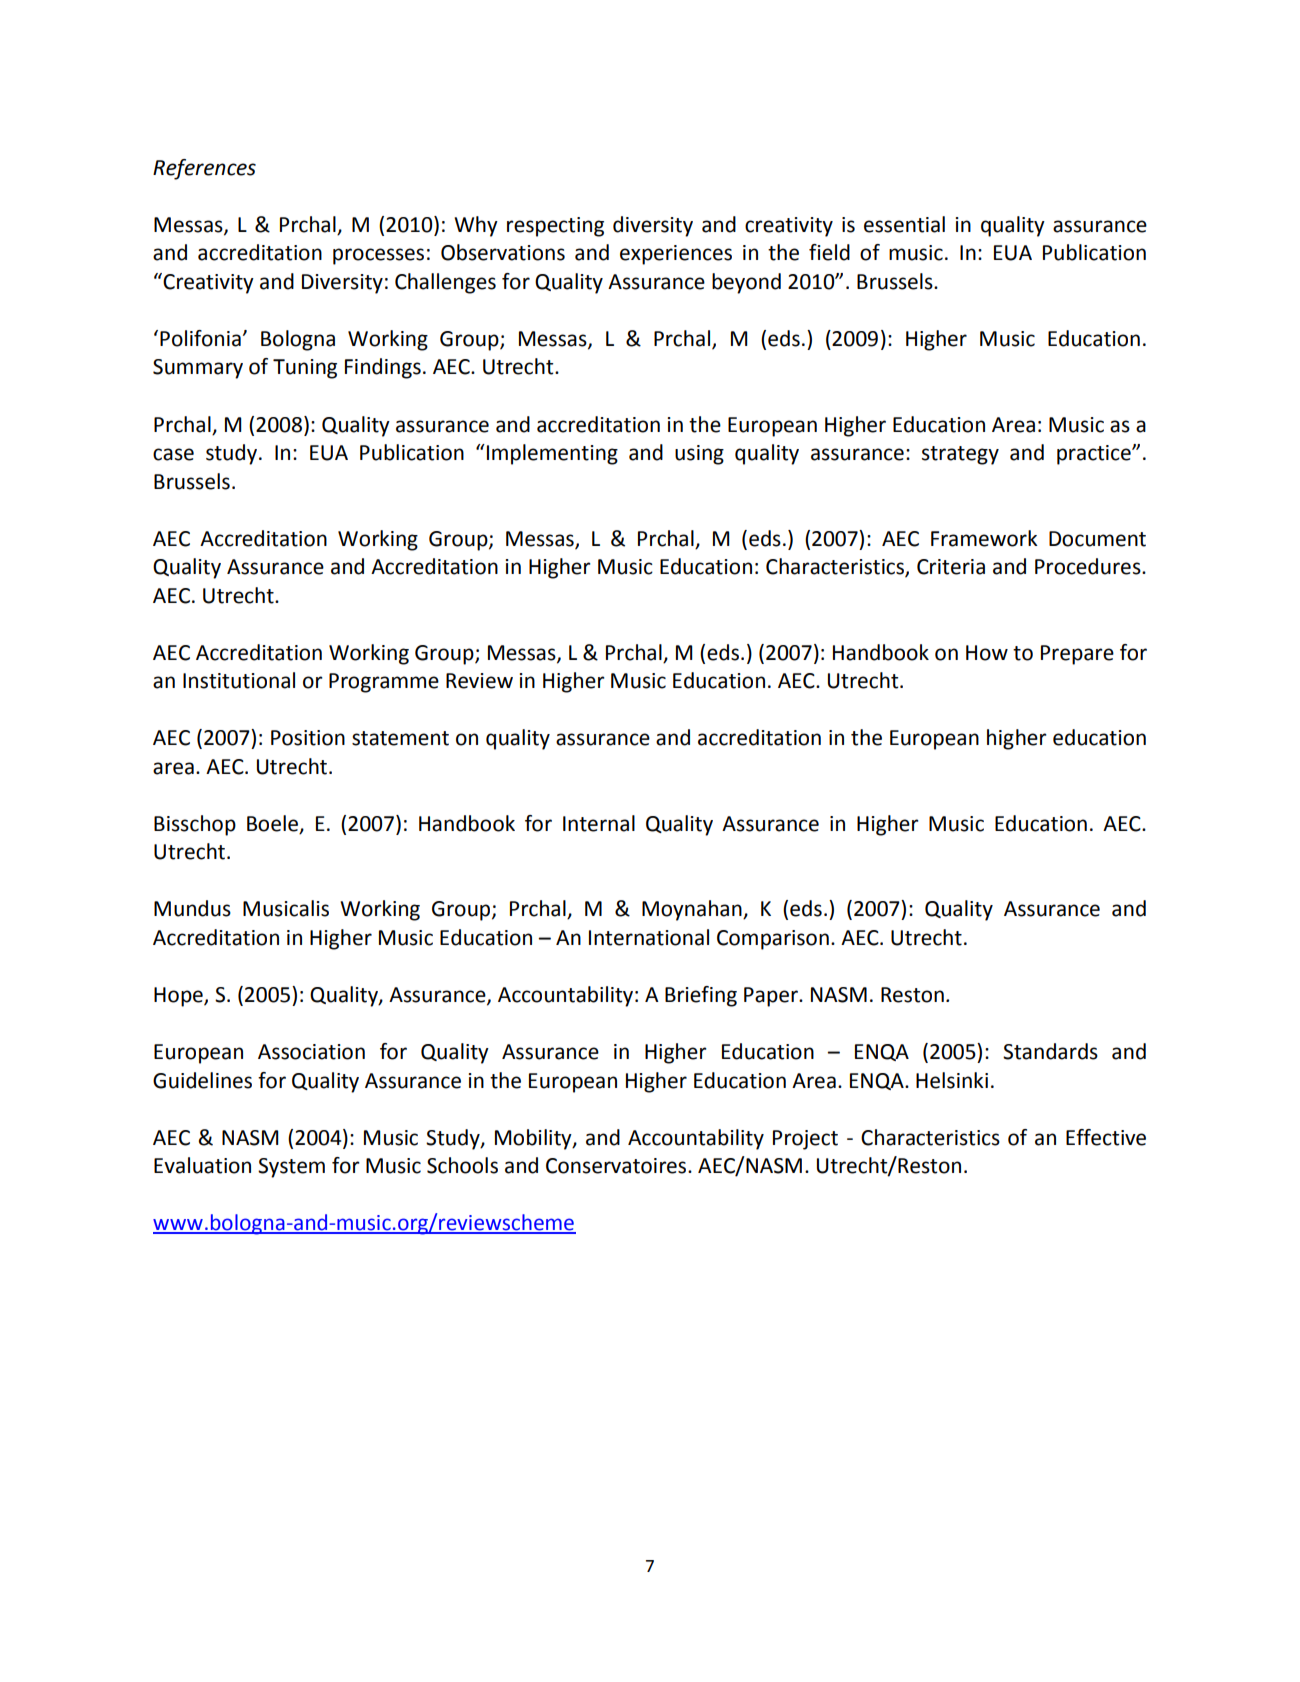 The width and height of the screenshot is (1300, 1682). What do you see at coordinates (805, 1140) in the screenshot?
I see `Project` at bounding box center [805, 1140].
